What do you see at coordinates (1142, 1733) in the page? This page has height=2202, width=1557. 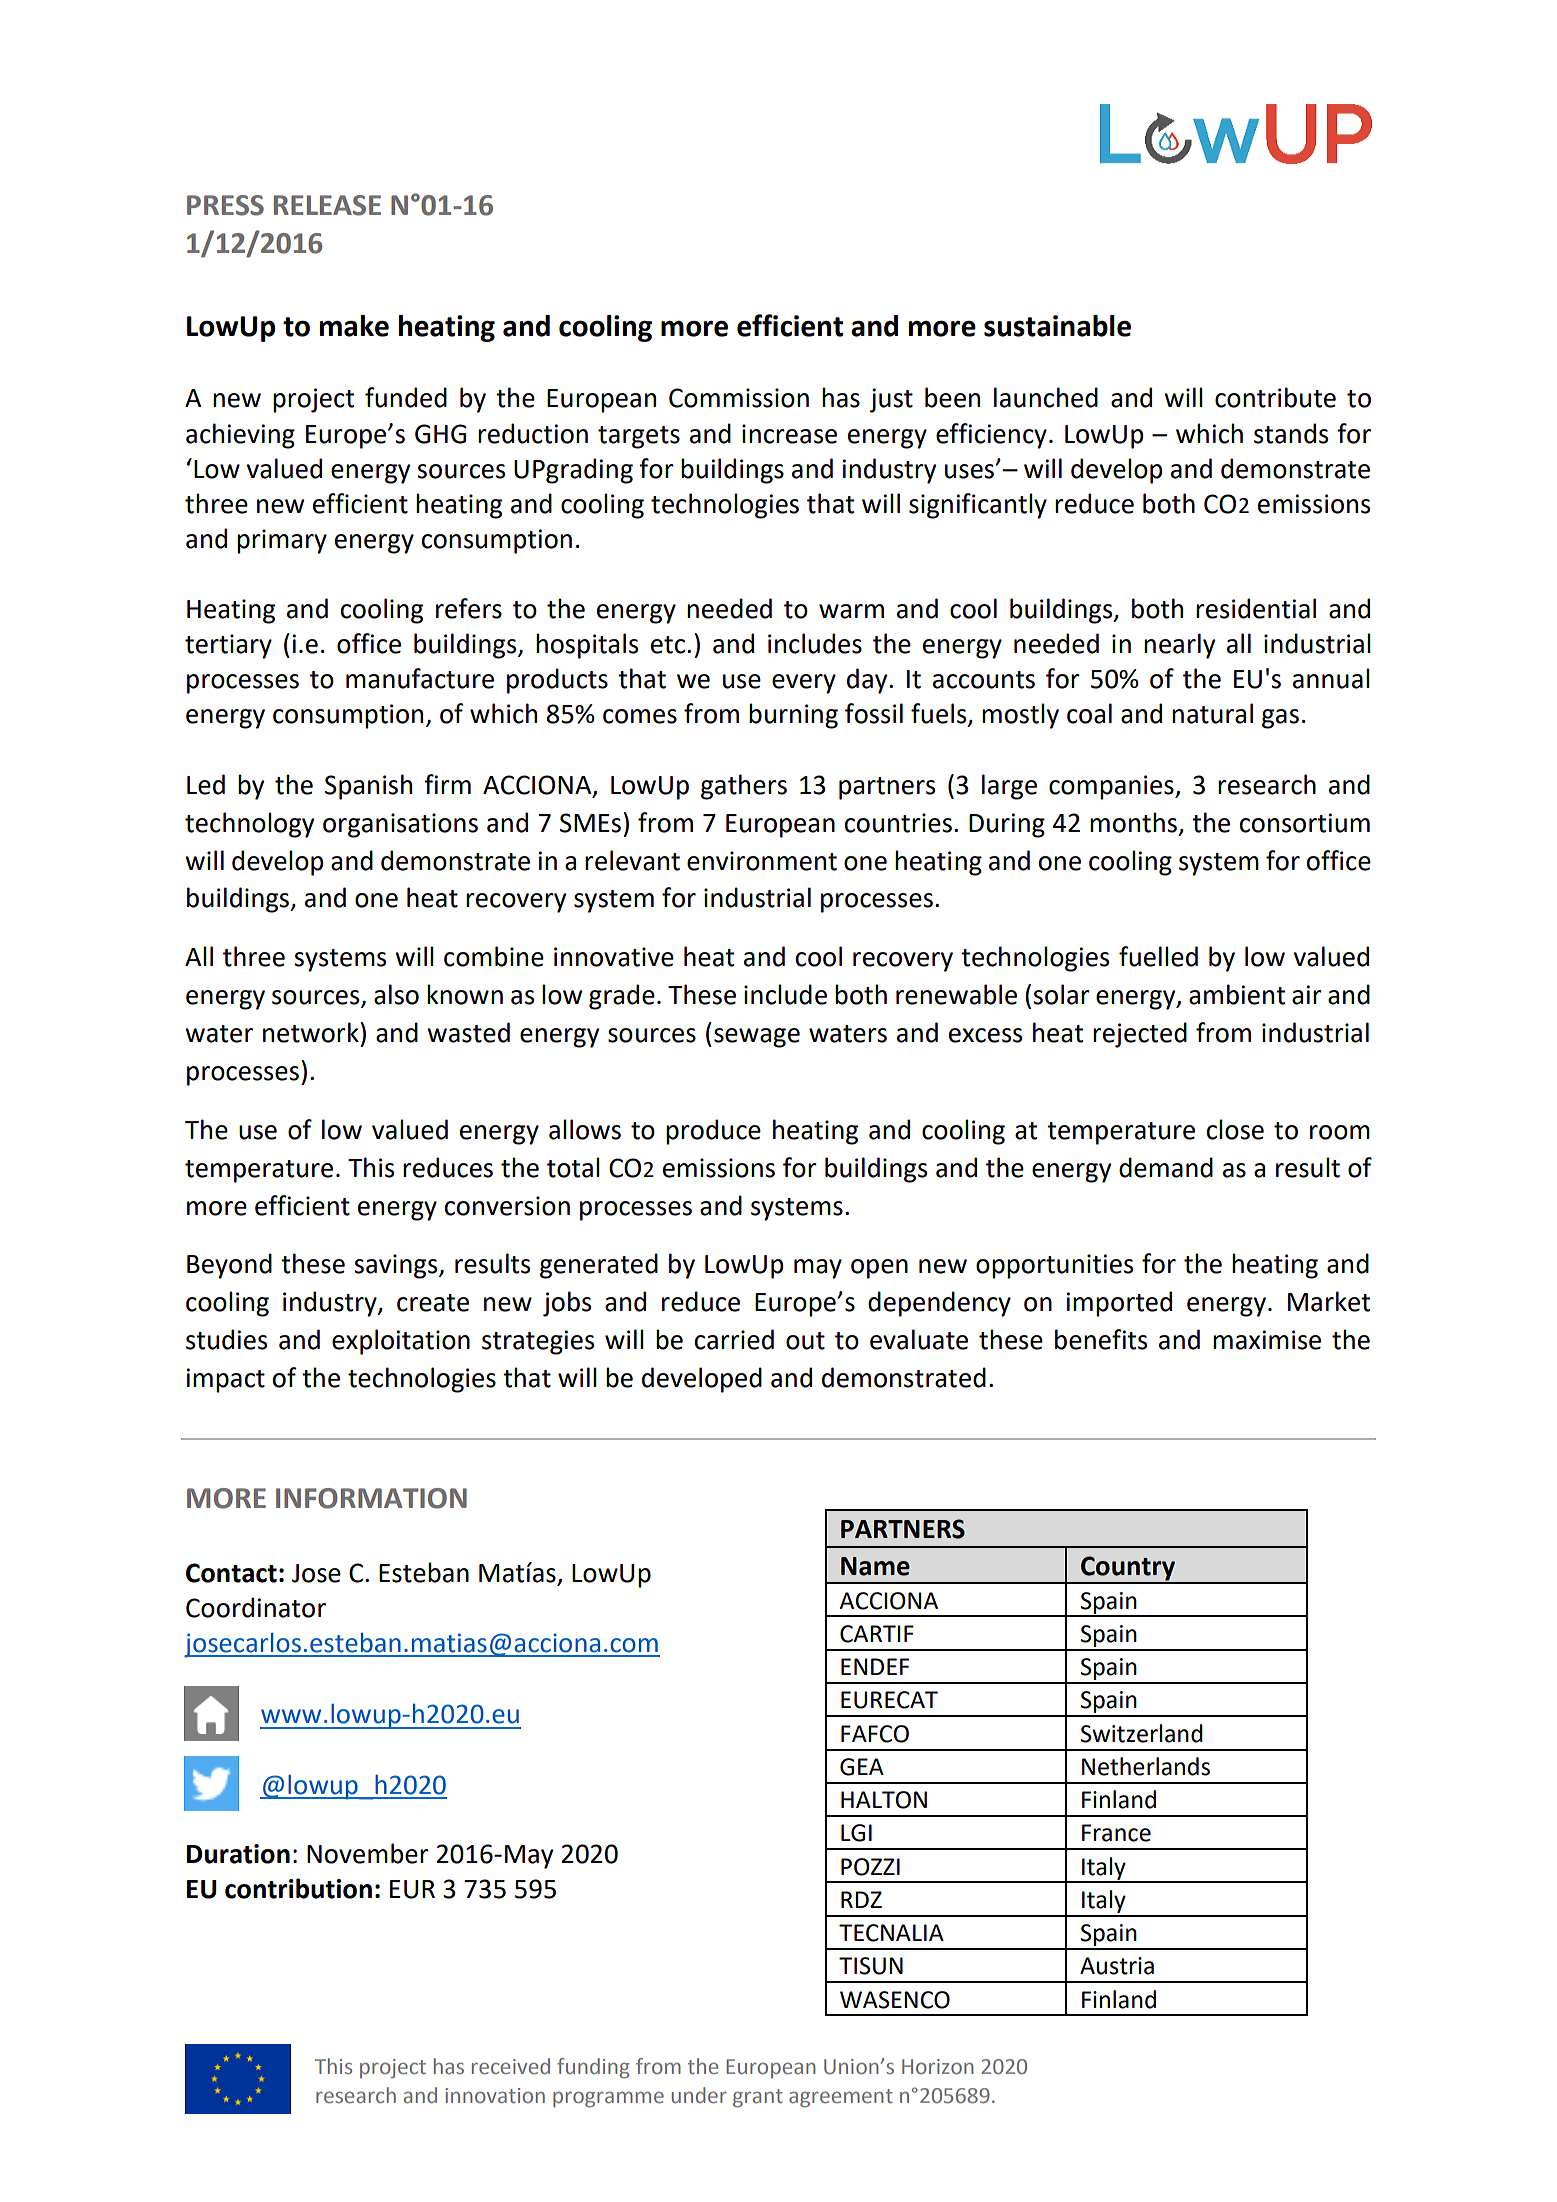 I see `Switzerland` at bounding box center [1142, 1733].
